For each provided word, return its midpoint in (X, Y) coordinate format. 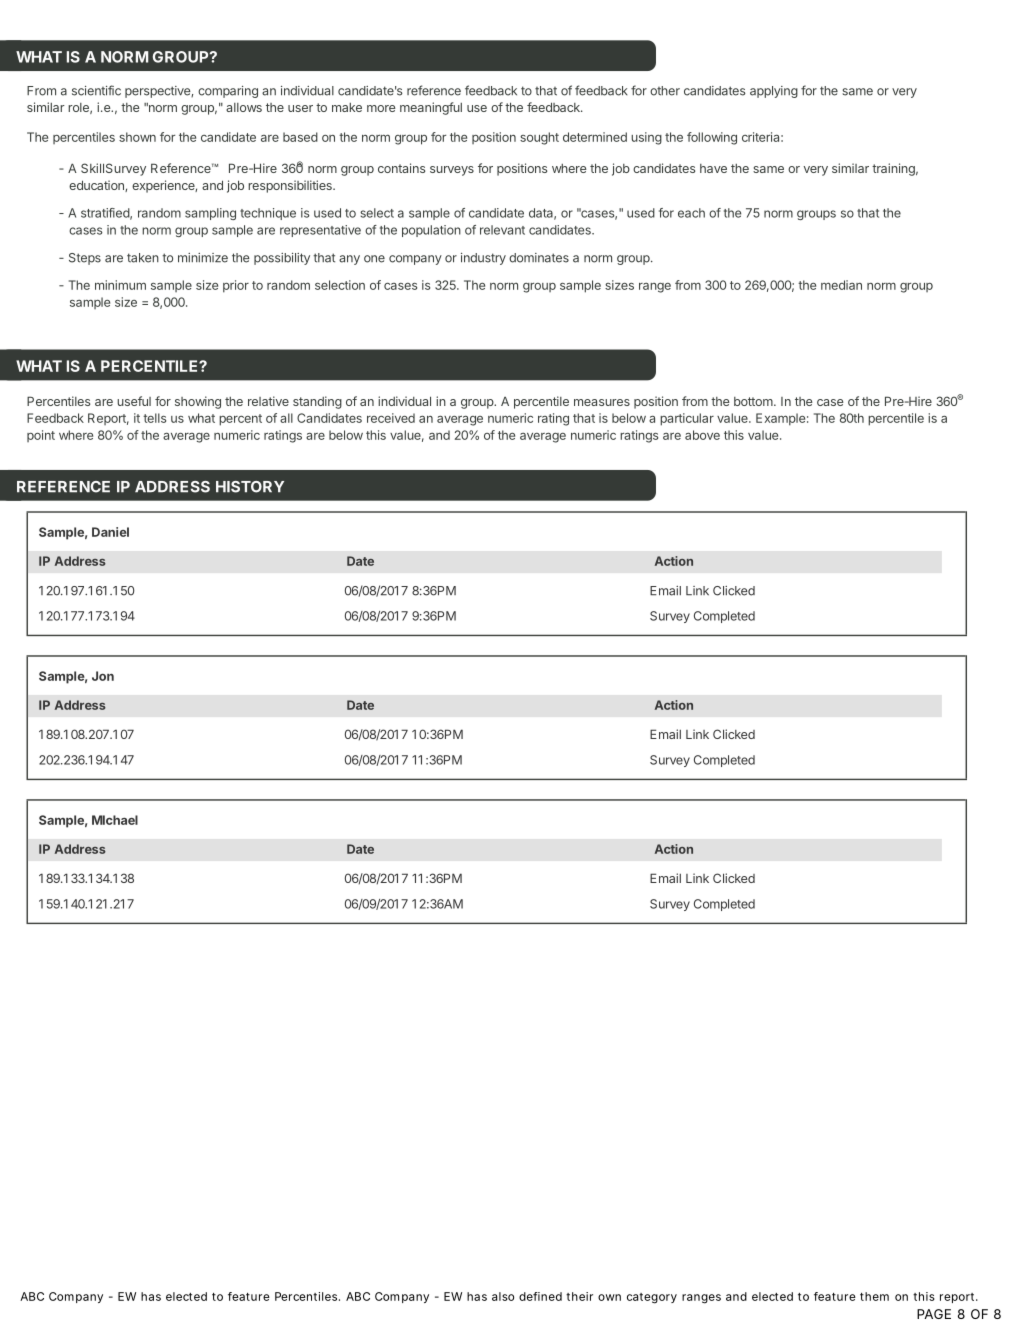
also (503, 1296)
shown (137, 137)
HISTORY (250, 487)
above (702, 435)
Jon (103, 676)
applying (774, 92)
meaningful (431, 108)
